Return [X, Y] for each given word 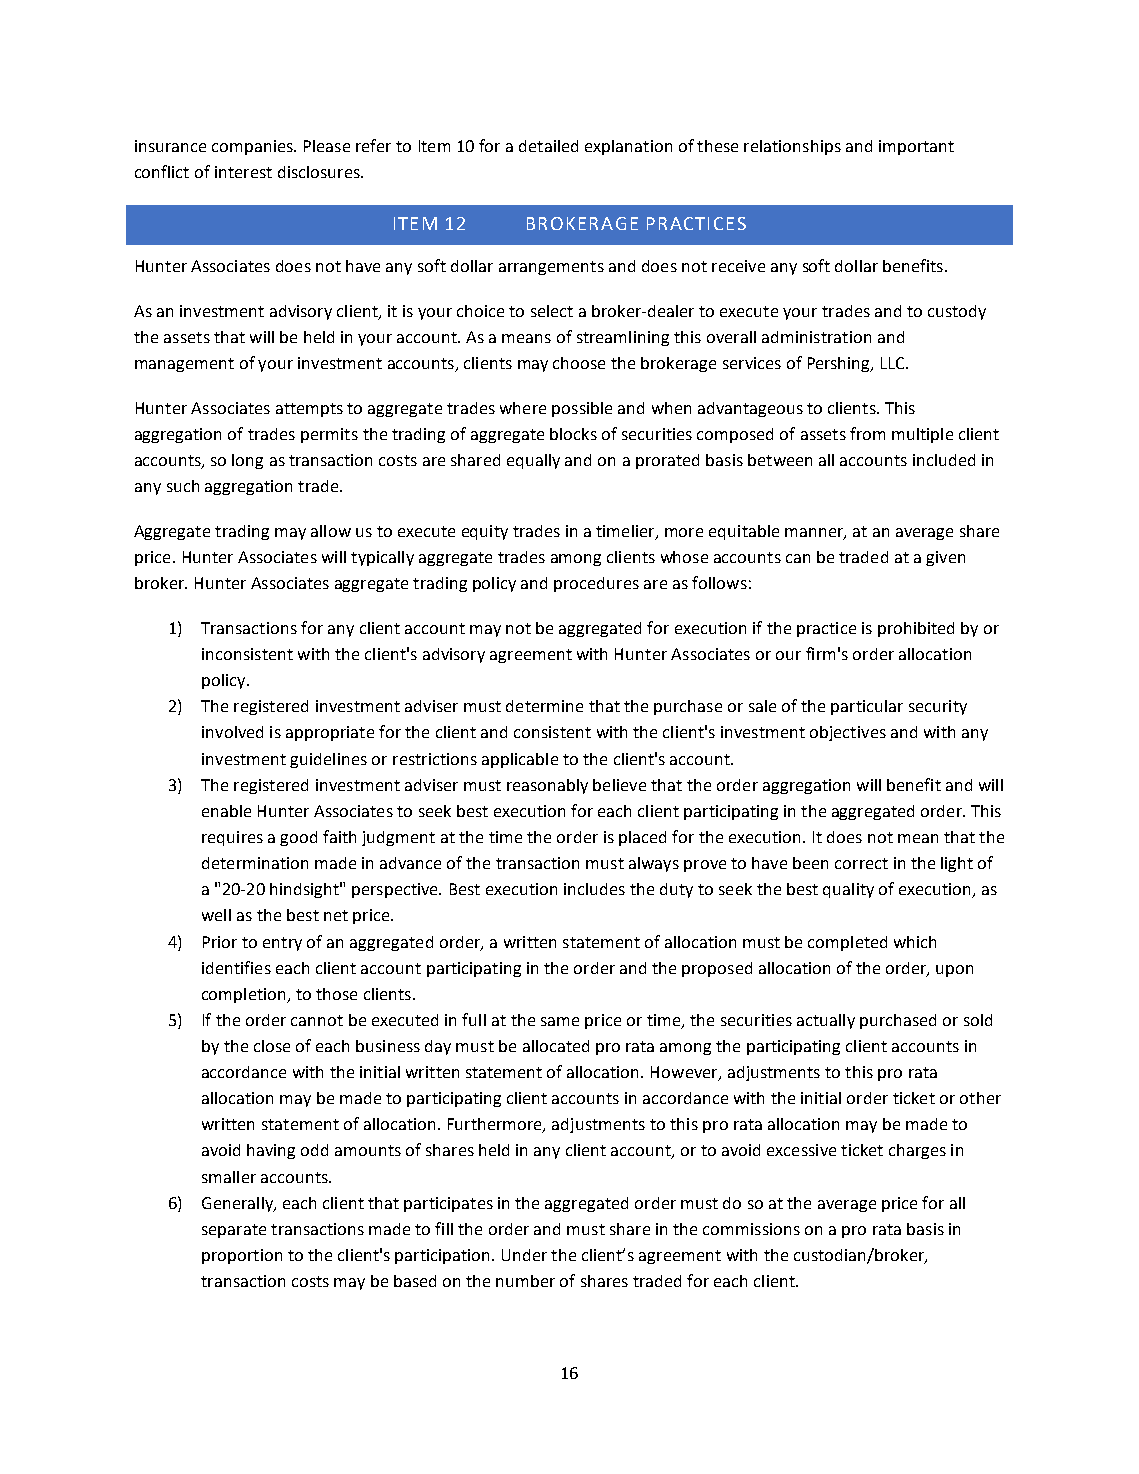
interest [243, 172]
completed [847, 943]
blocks [573, 434]
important [916, 147]
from [867, 433]
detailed [548, 146]
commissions [751, 1229]
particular [867, 707]
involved [232, 732]
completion [245, 995]
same [560, 1021]
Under [524, 1255]
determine [544, 706]
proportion [242, 1256]
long [247, 461]
